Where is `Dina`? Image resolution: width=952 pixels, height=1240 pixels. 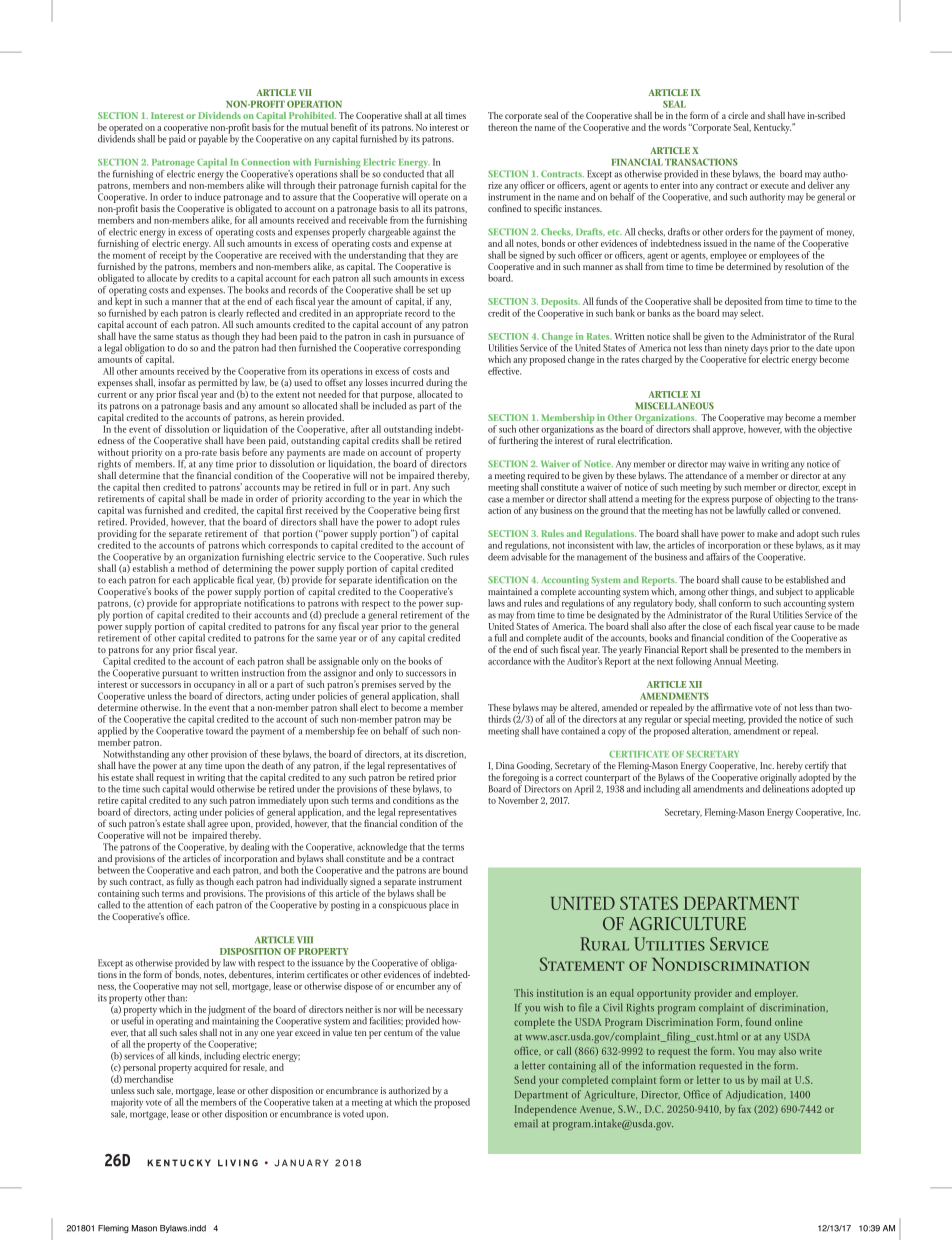
Dina is located at coordinates (505, 765).
